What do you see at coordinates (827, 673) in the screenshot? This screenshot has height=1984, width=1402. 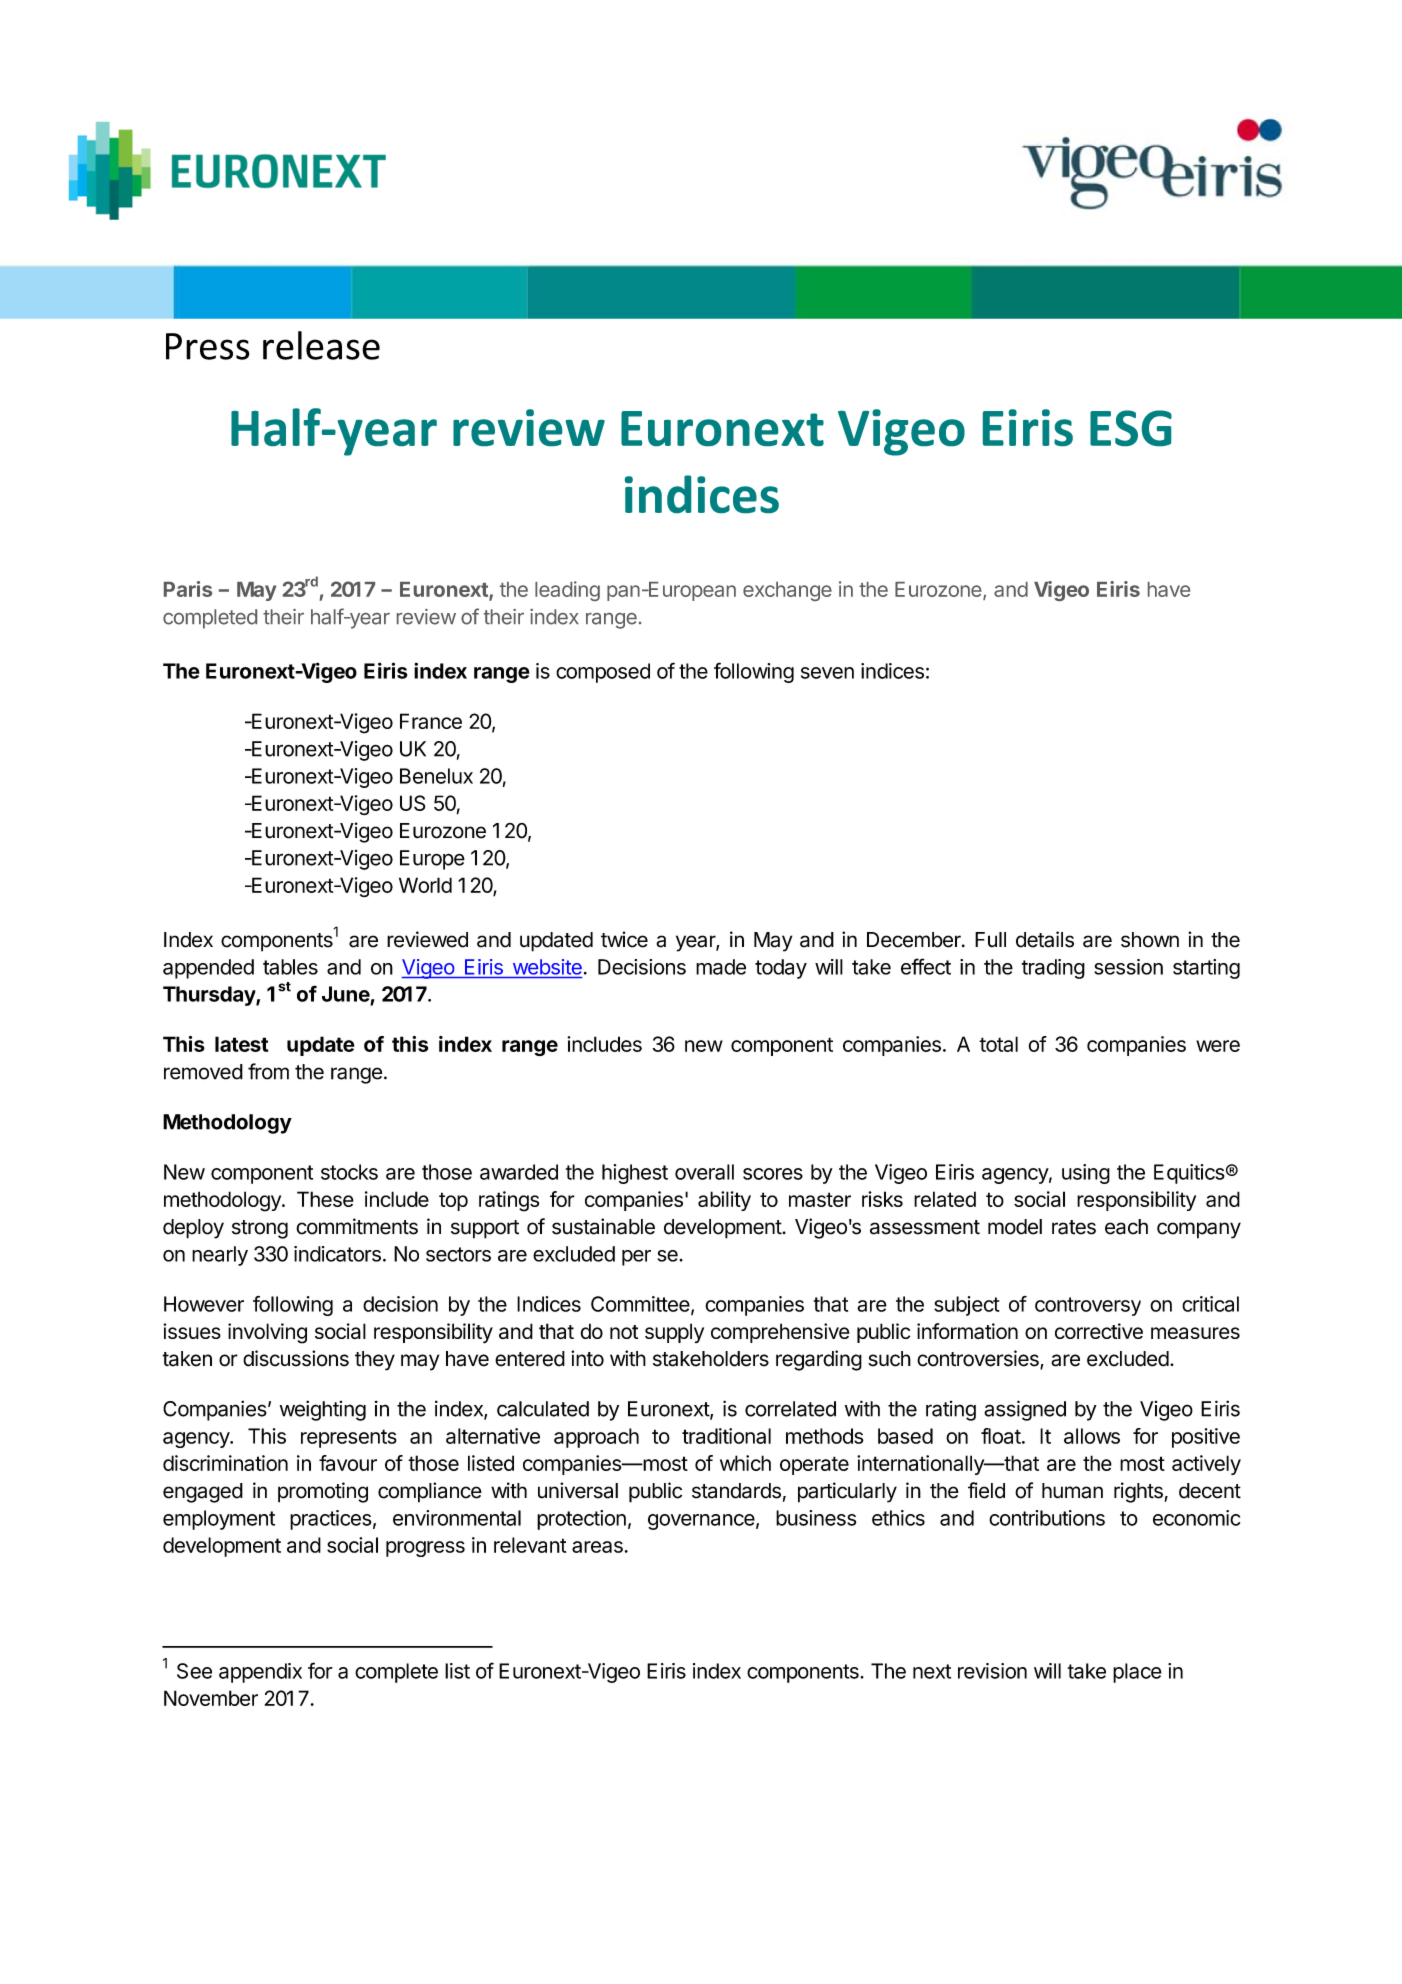 I see `seven` at bounding box center [827, 673].
